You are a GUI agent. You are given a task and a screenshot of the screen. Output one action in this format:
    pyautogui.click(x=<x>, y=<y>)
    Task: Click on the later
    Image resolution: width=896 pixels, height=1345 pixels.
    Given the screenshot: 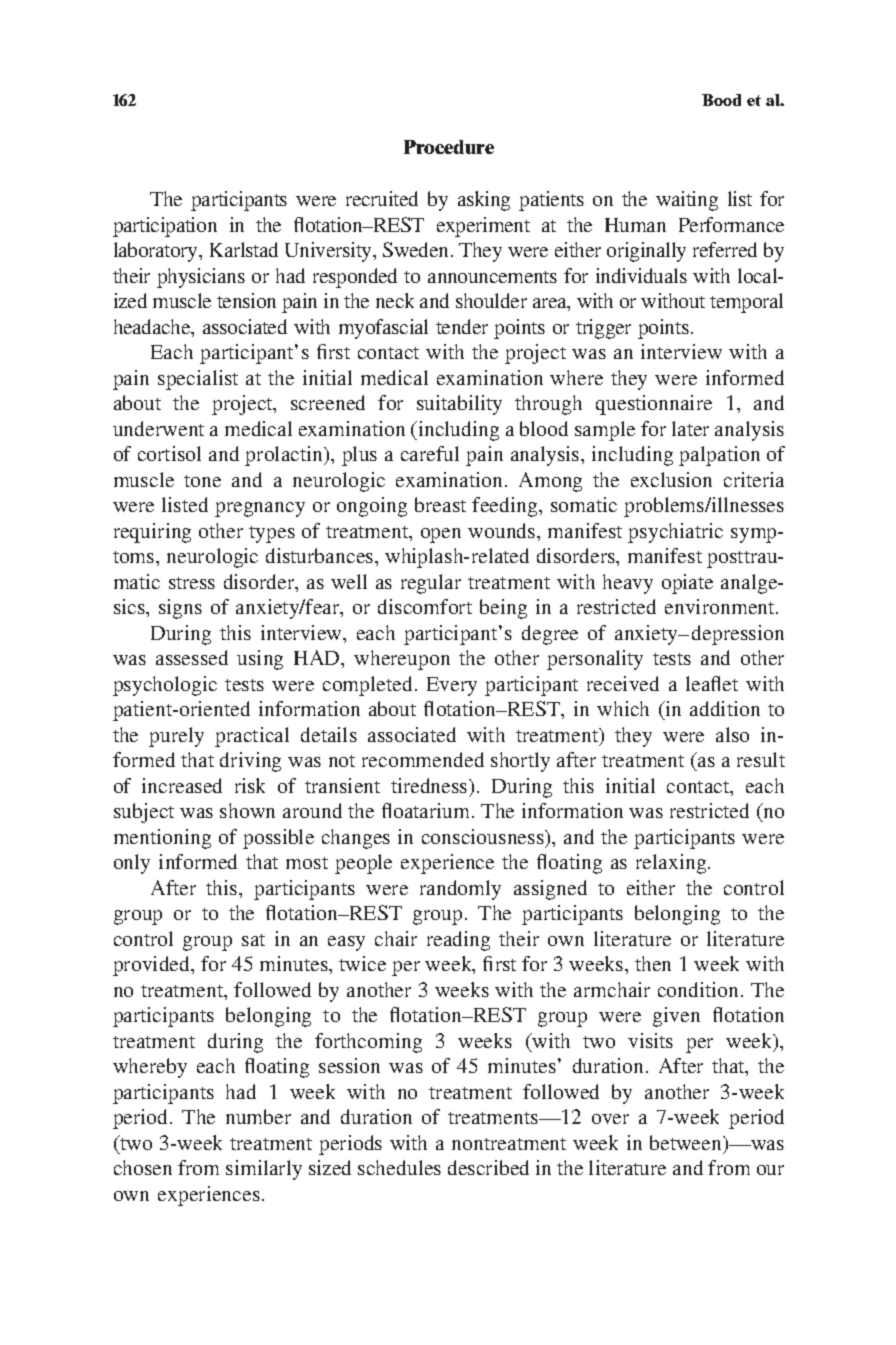 What is the action you would take?
    pyautogui.click(x=690, y=428)
